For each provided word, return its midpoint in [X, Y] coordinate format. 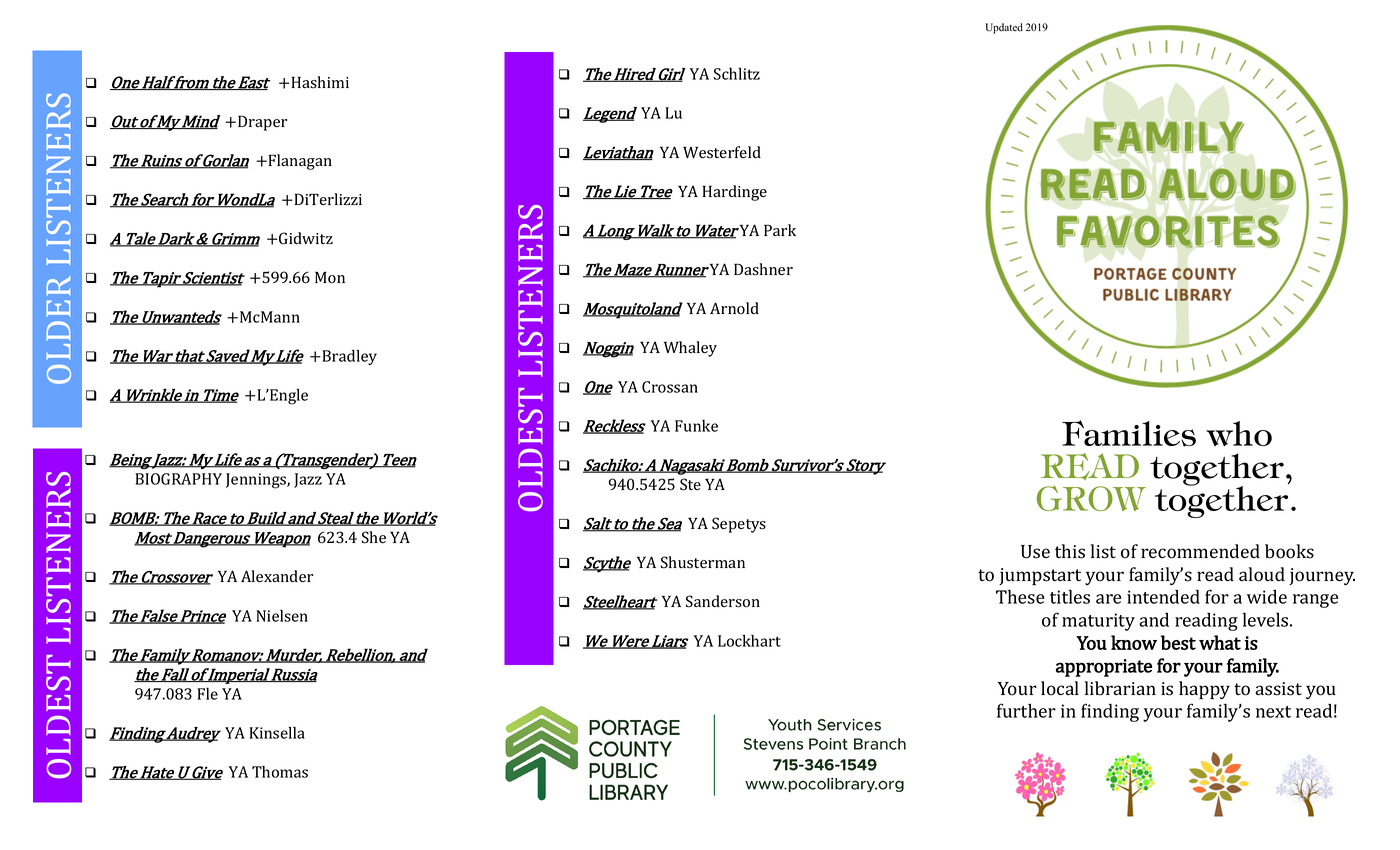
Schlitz [737, 73]
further [1026, 710]
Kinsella [277, 733]
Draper [262, 123]
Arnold [734, 308]
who [1239, 433]
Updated [1004, 28]
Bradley [348, 357]
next [1273, 712]
